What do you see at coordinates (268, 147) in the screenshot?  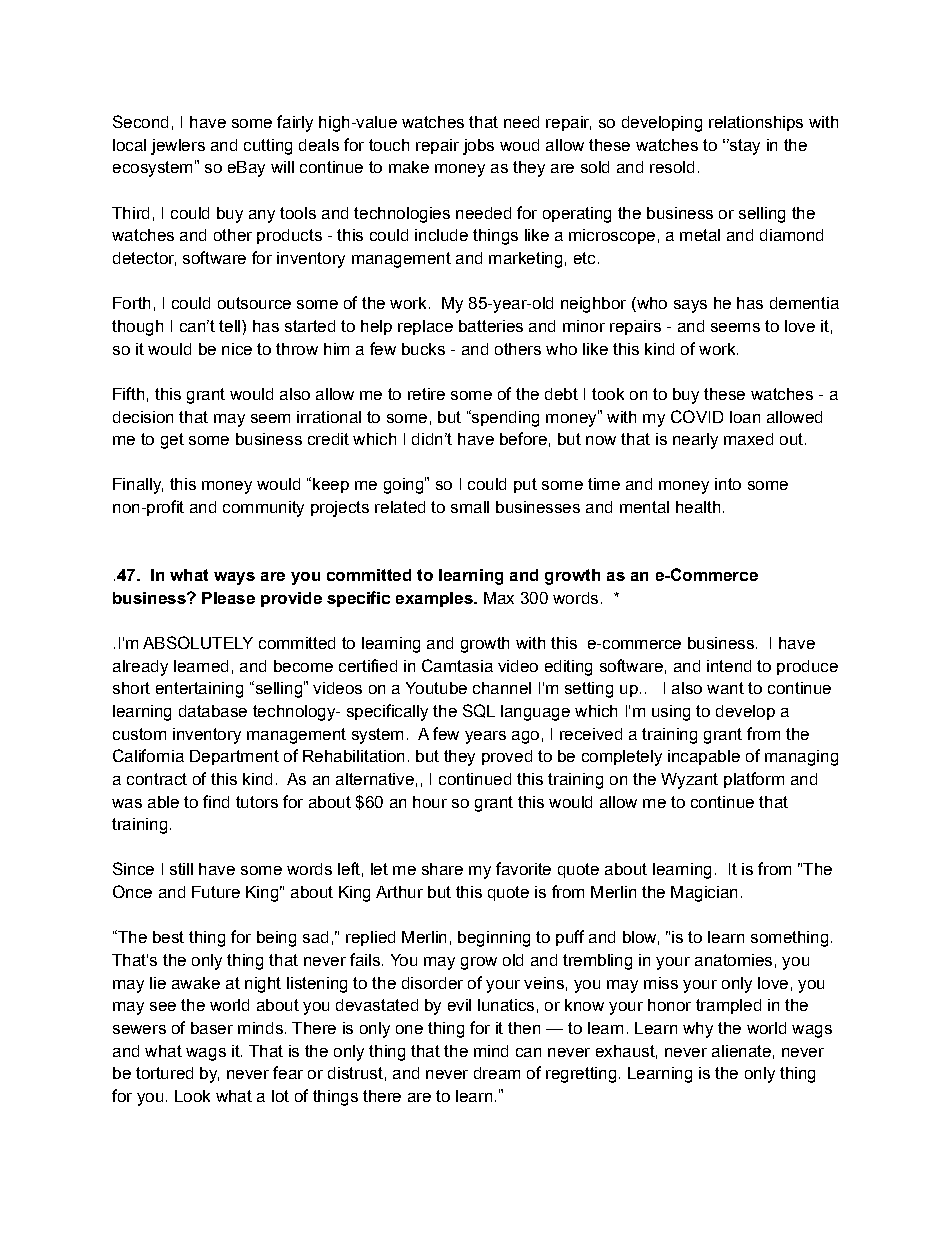 I see `cutting` at bounding box center [268, 147].
